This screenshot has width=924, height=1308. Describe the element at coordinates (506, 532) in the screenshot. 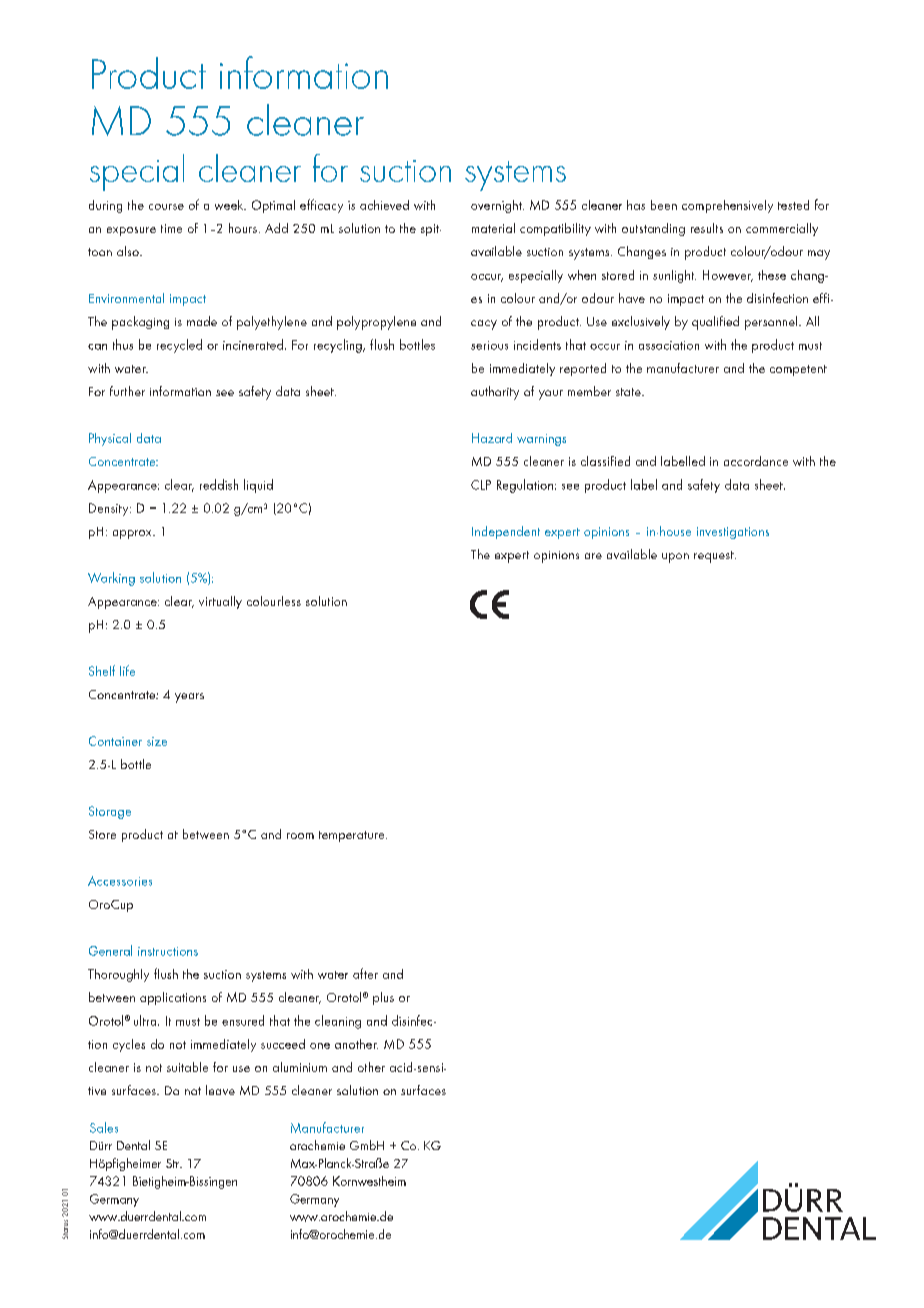

I see `Independent` at that location.
